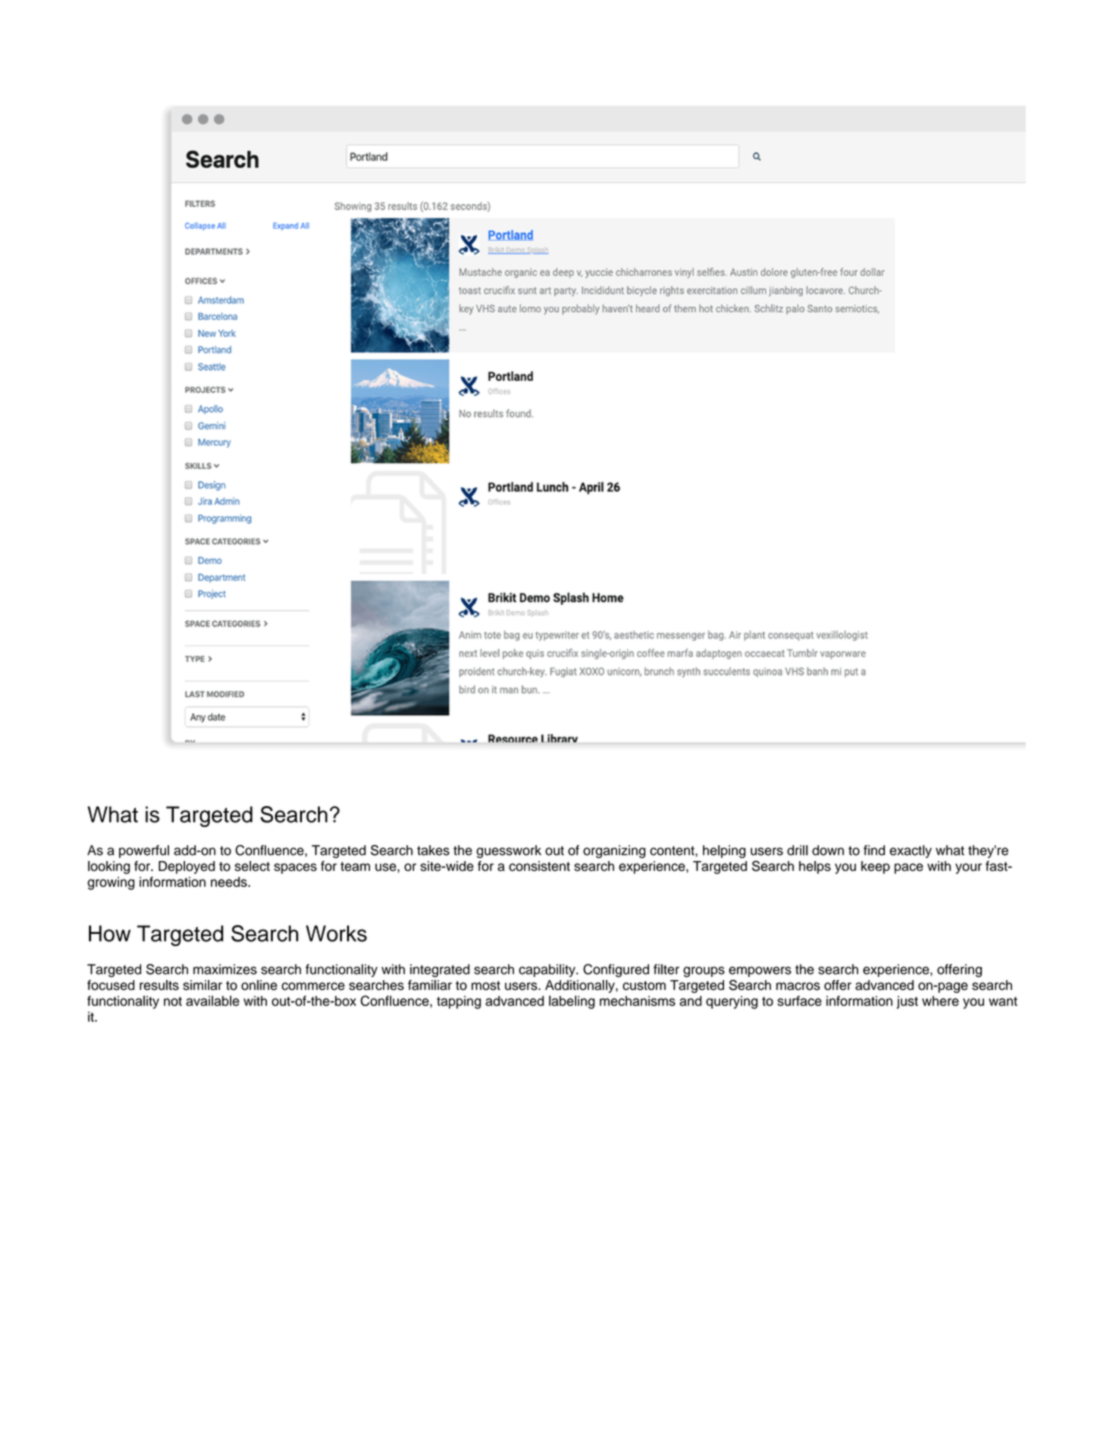 This screenshot has width=1113, height=1440. Describe the element at coordinates (572, 1002) in the screenshot. I see `labeling` at that location.
